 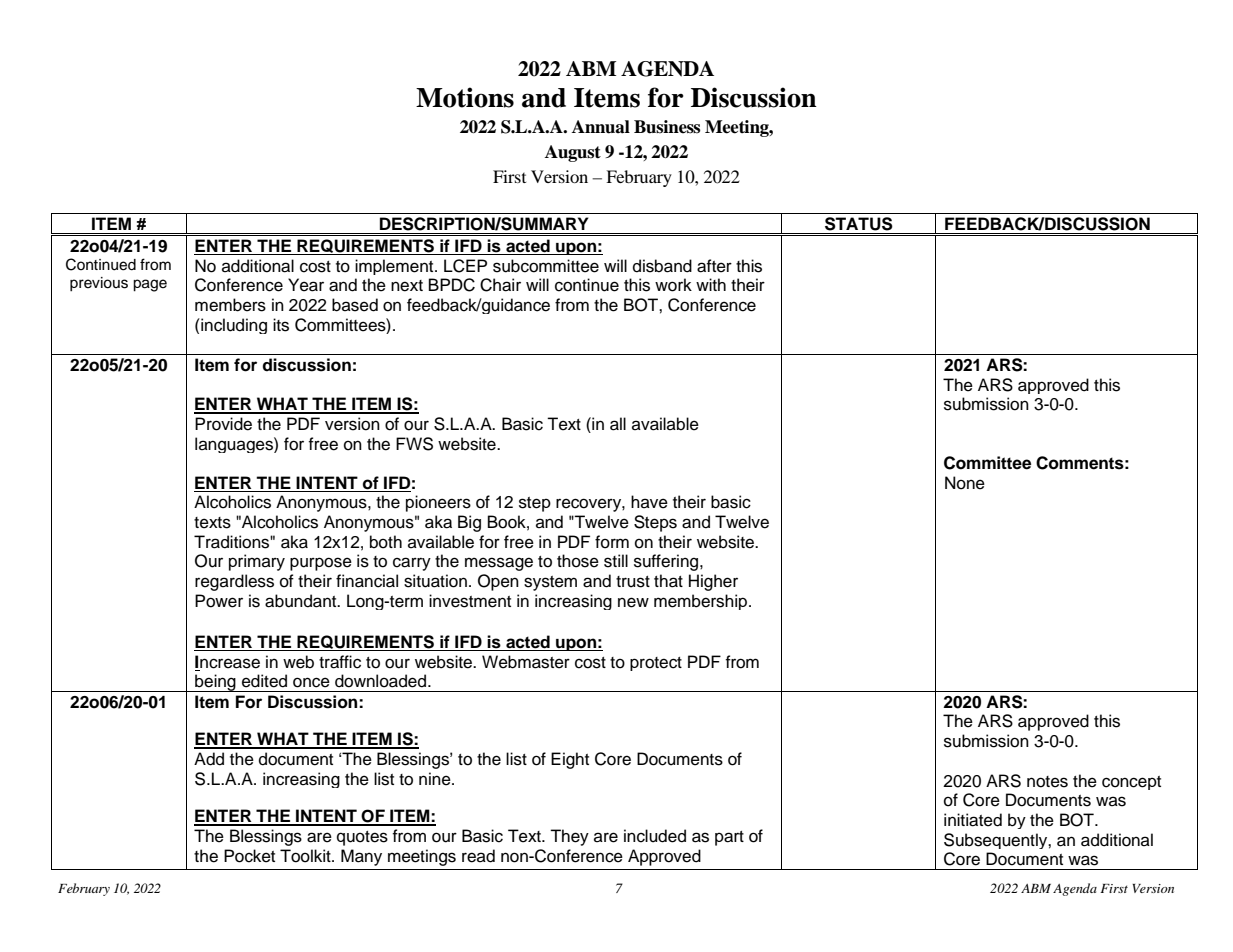 I want to click on have, so click(x=649, y=502).
